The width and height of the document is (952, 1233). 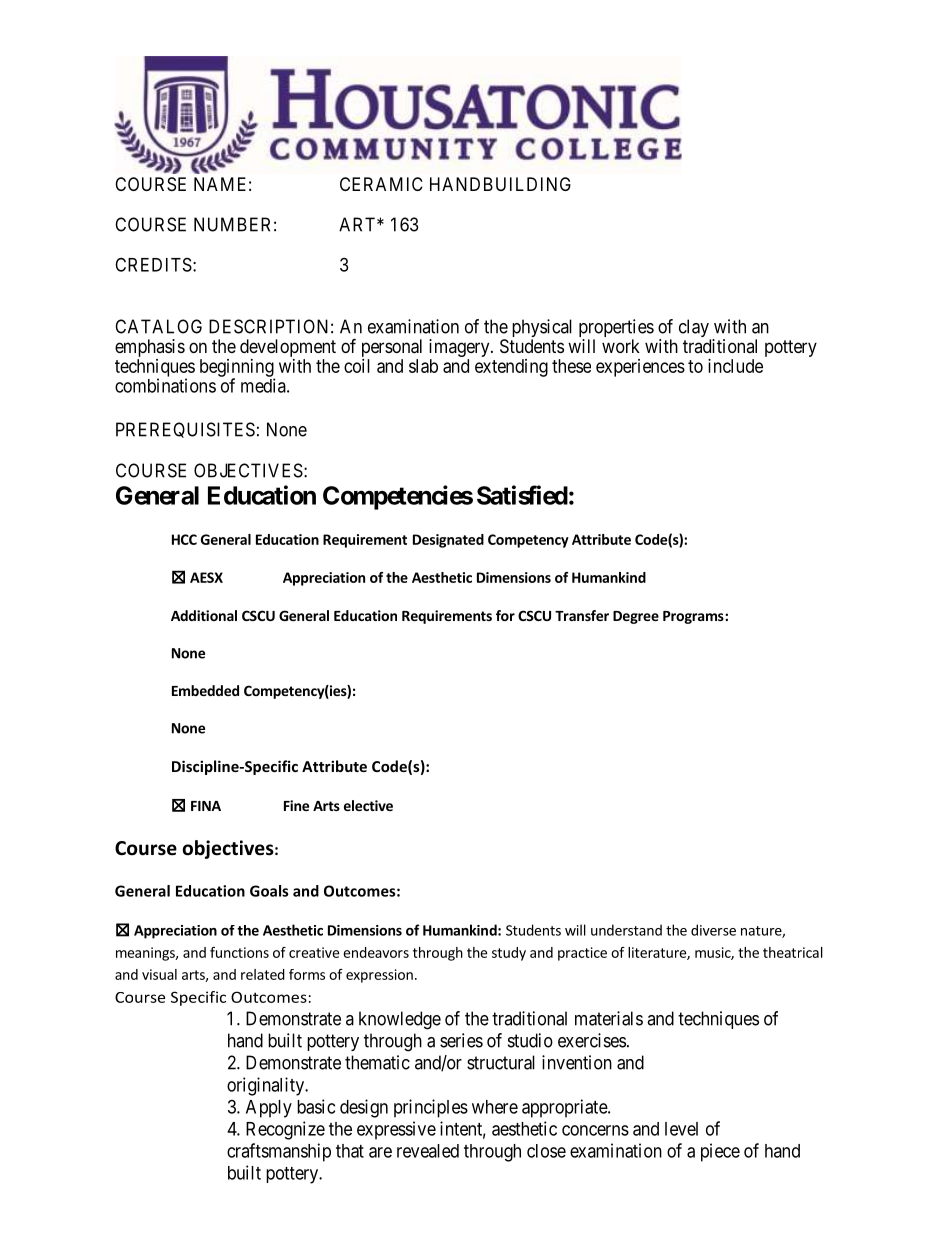 I want to click on Apply, so click(x=269, y=1109).
